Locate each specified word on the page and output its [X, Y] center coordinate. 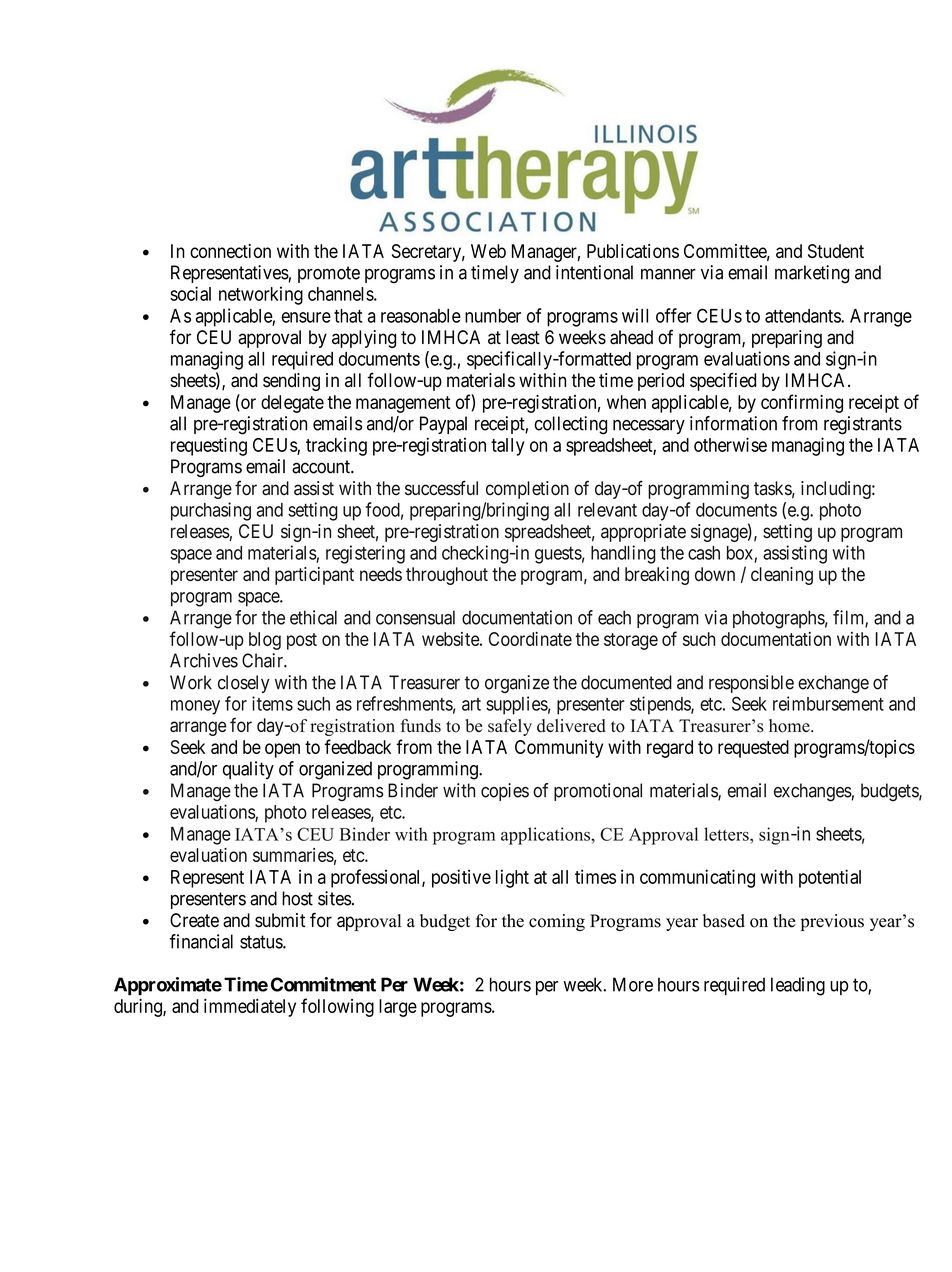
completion [527, 490]
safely [510, 727]
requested [753, 749]
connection [230, 251]
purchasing [211, 511]
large [398, 1008]
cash [704, 553]
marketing [812, 274]
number [493, 316]
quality [248, 770]
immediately [250, 1008]
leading [798, 986]
